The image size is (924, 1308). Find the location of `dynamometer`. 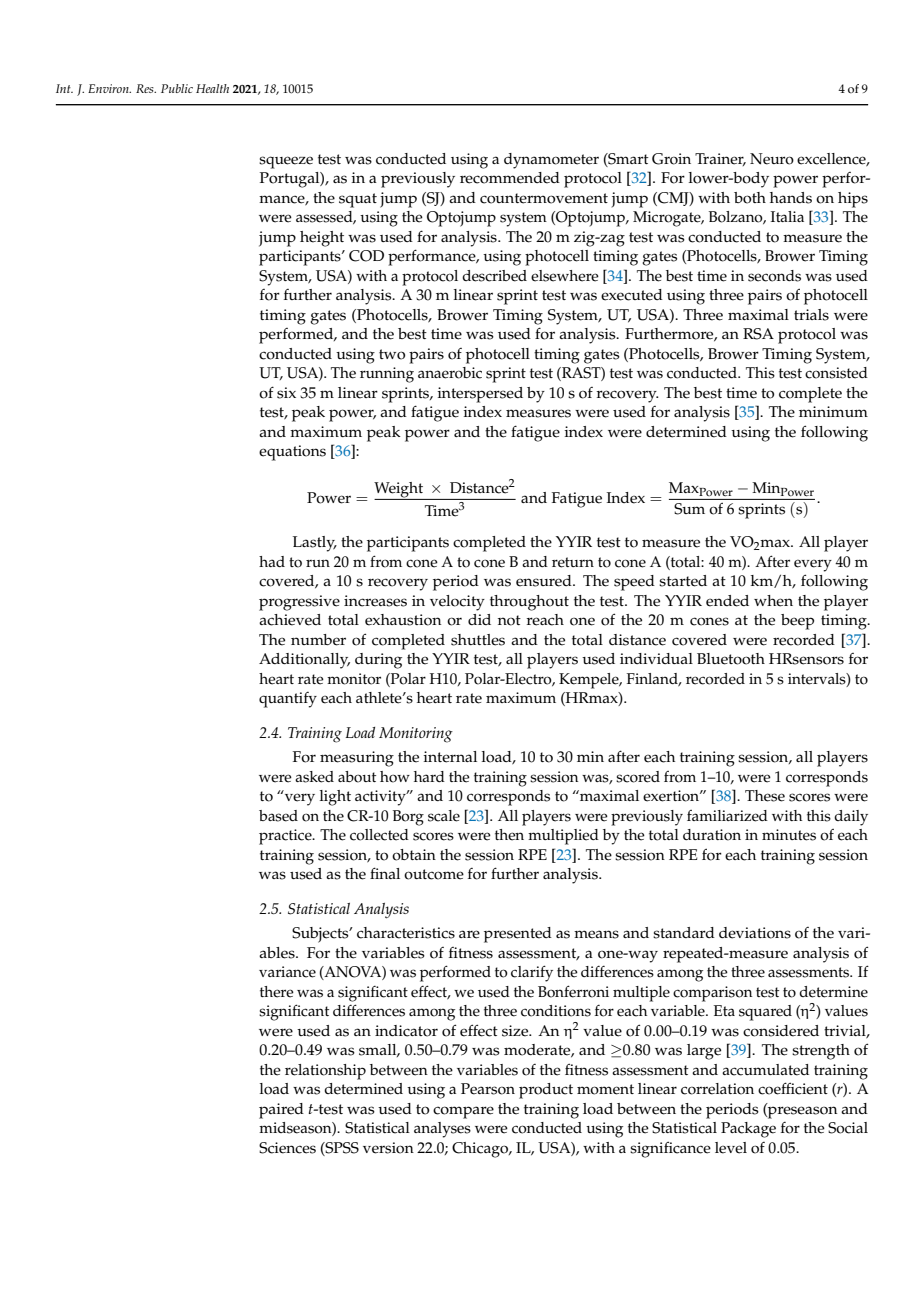

dynamometer is located at coordinates (551, 161).
